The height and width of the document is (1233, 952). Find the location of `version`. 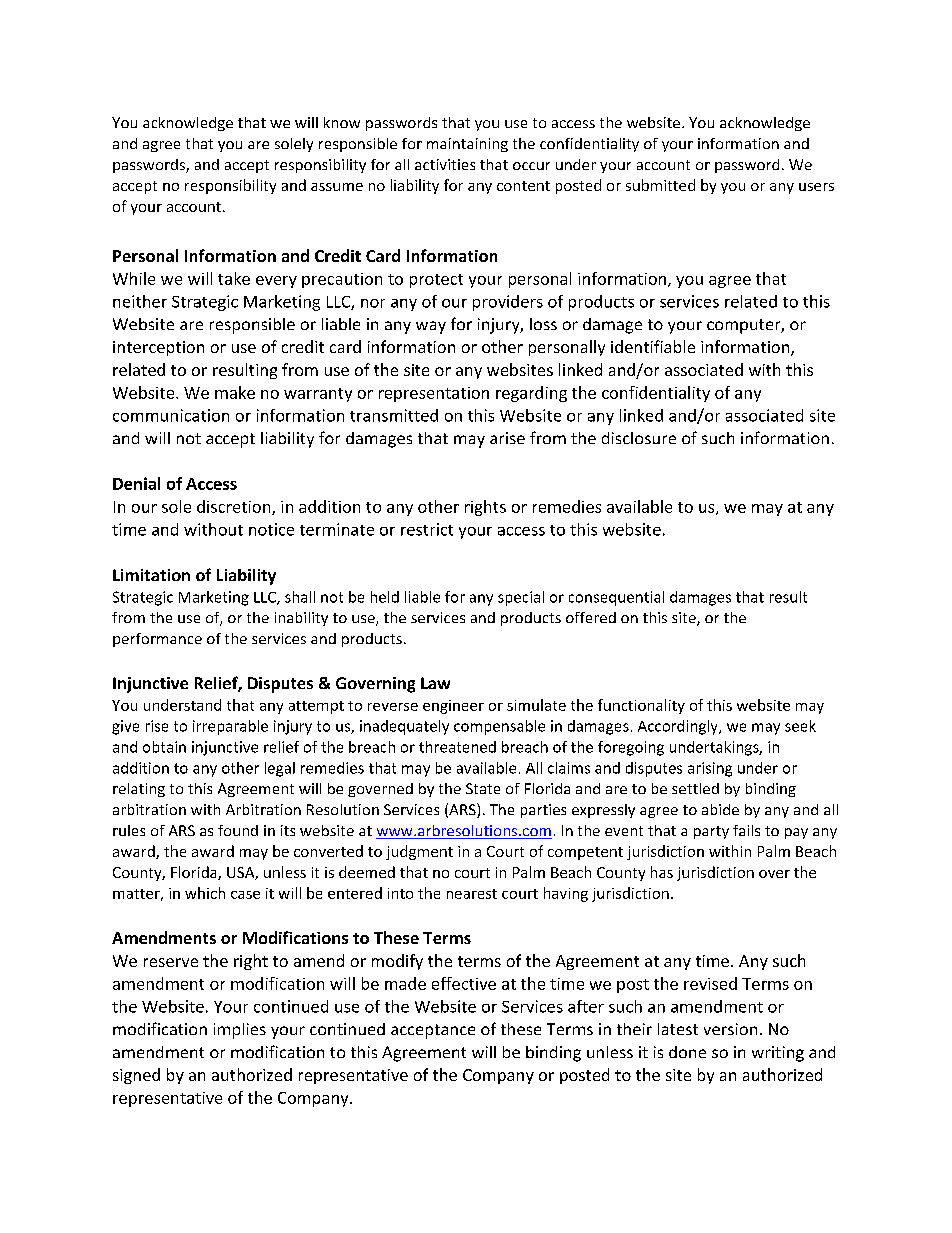

version is located at coordinates (730, 1029).
